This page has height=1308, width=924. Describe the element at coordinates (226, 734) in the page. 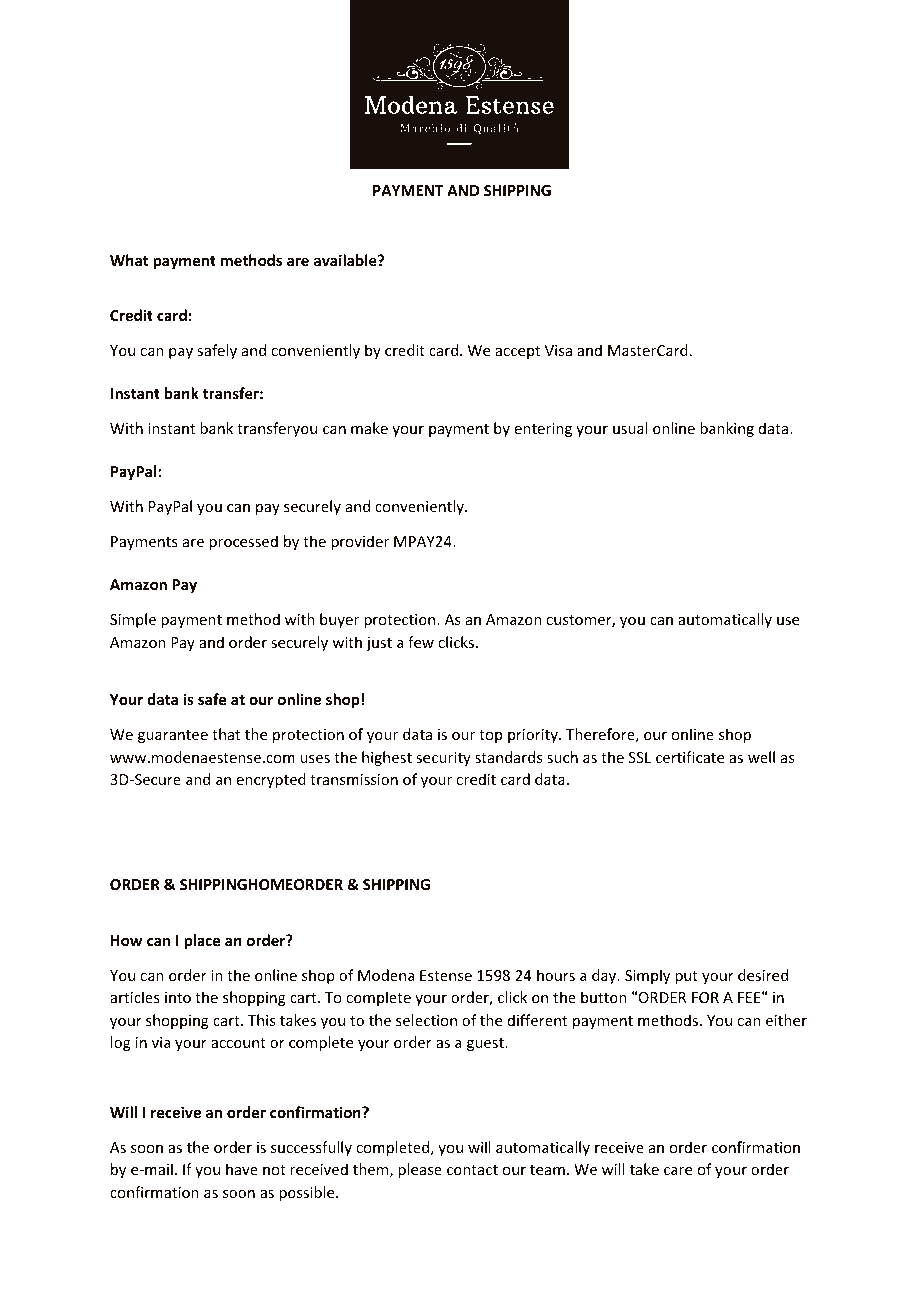

I see `that` at that location.
